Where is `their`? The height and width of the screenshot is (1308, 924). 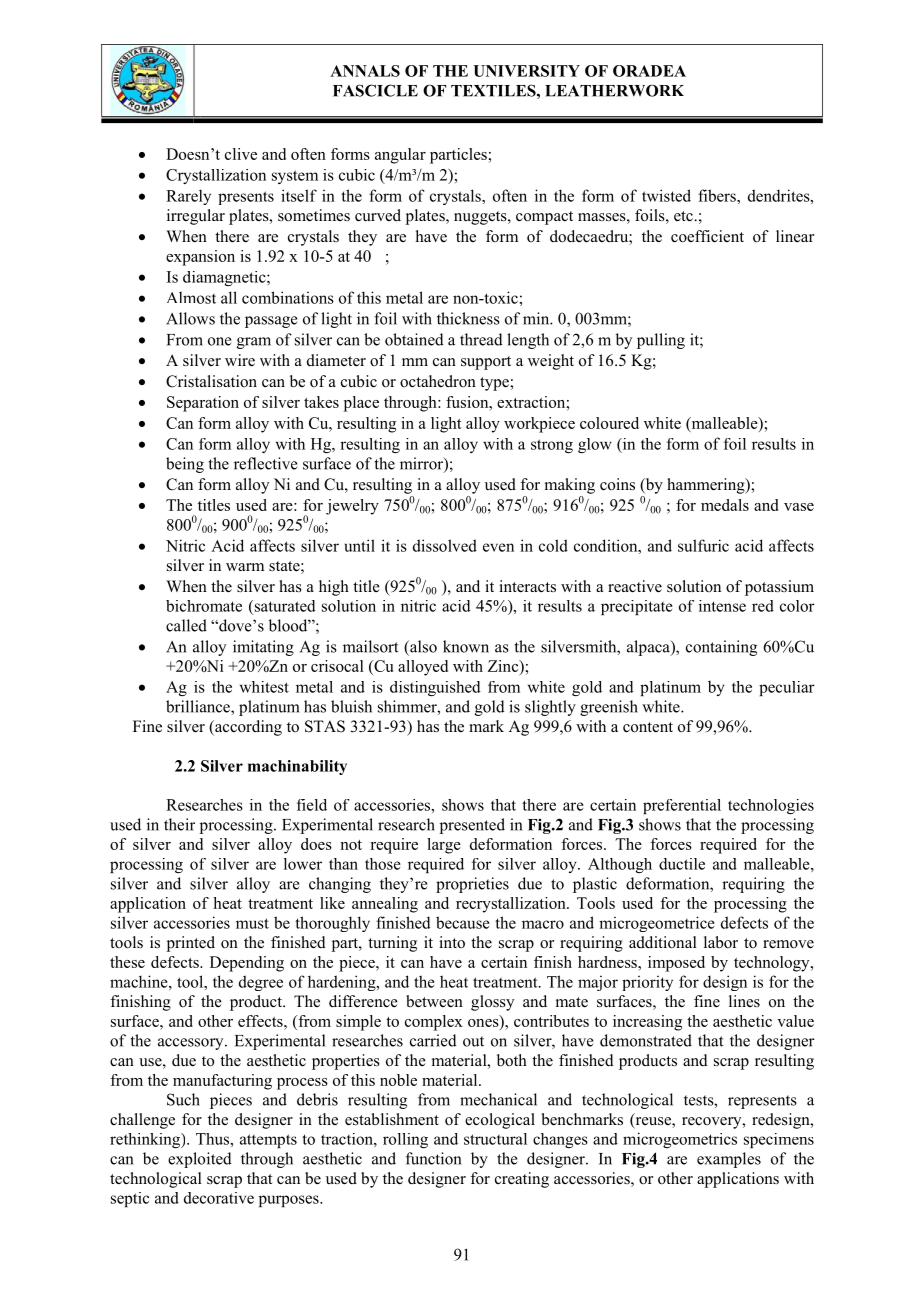 their is located at coordinates (179, 824).
